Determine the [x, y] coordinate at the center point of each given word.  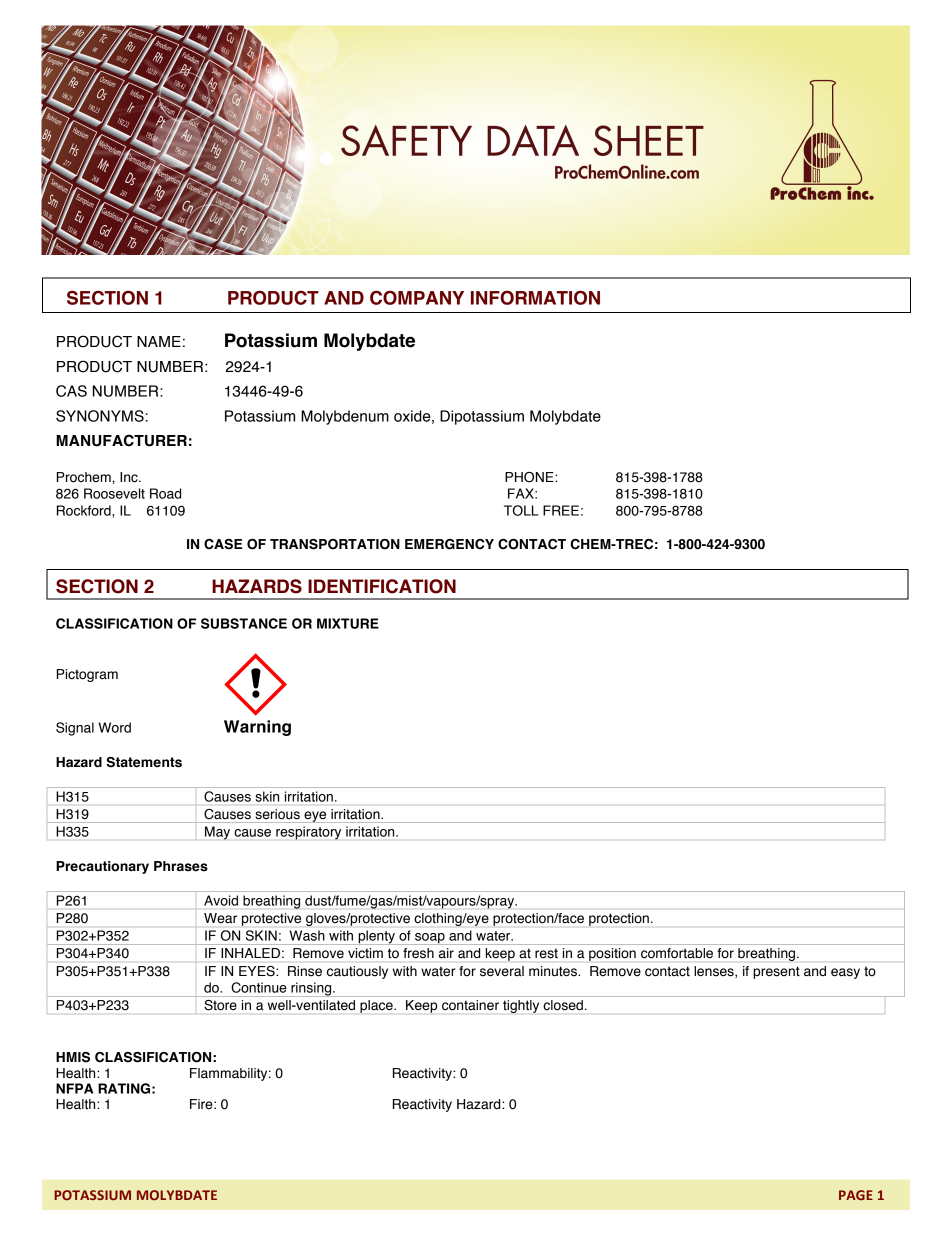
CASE [223, 544]
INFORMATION [535, 297]
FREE [561, 510]
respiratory [308, 833]
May [217, 833]
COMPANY [417, 297]
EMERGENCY [449, 544]
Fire [202, 1104]
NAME [159, 341]
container [470, 1005]
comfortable [677, 953]
